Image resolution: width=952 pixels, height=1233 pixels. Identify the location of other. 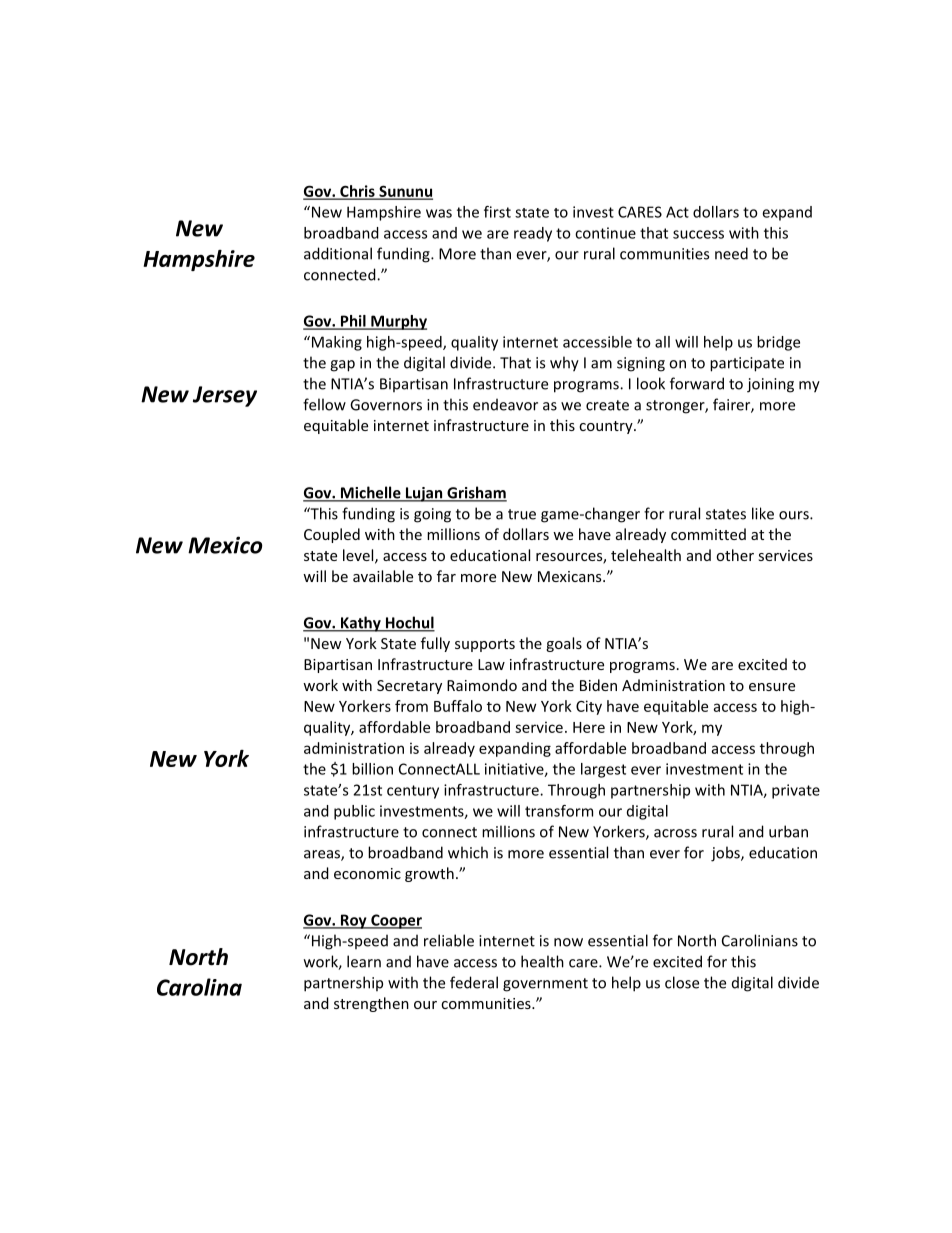
(735, 555).
